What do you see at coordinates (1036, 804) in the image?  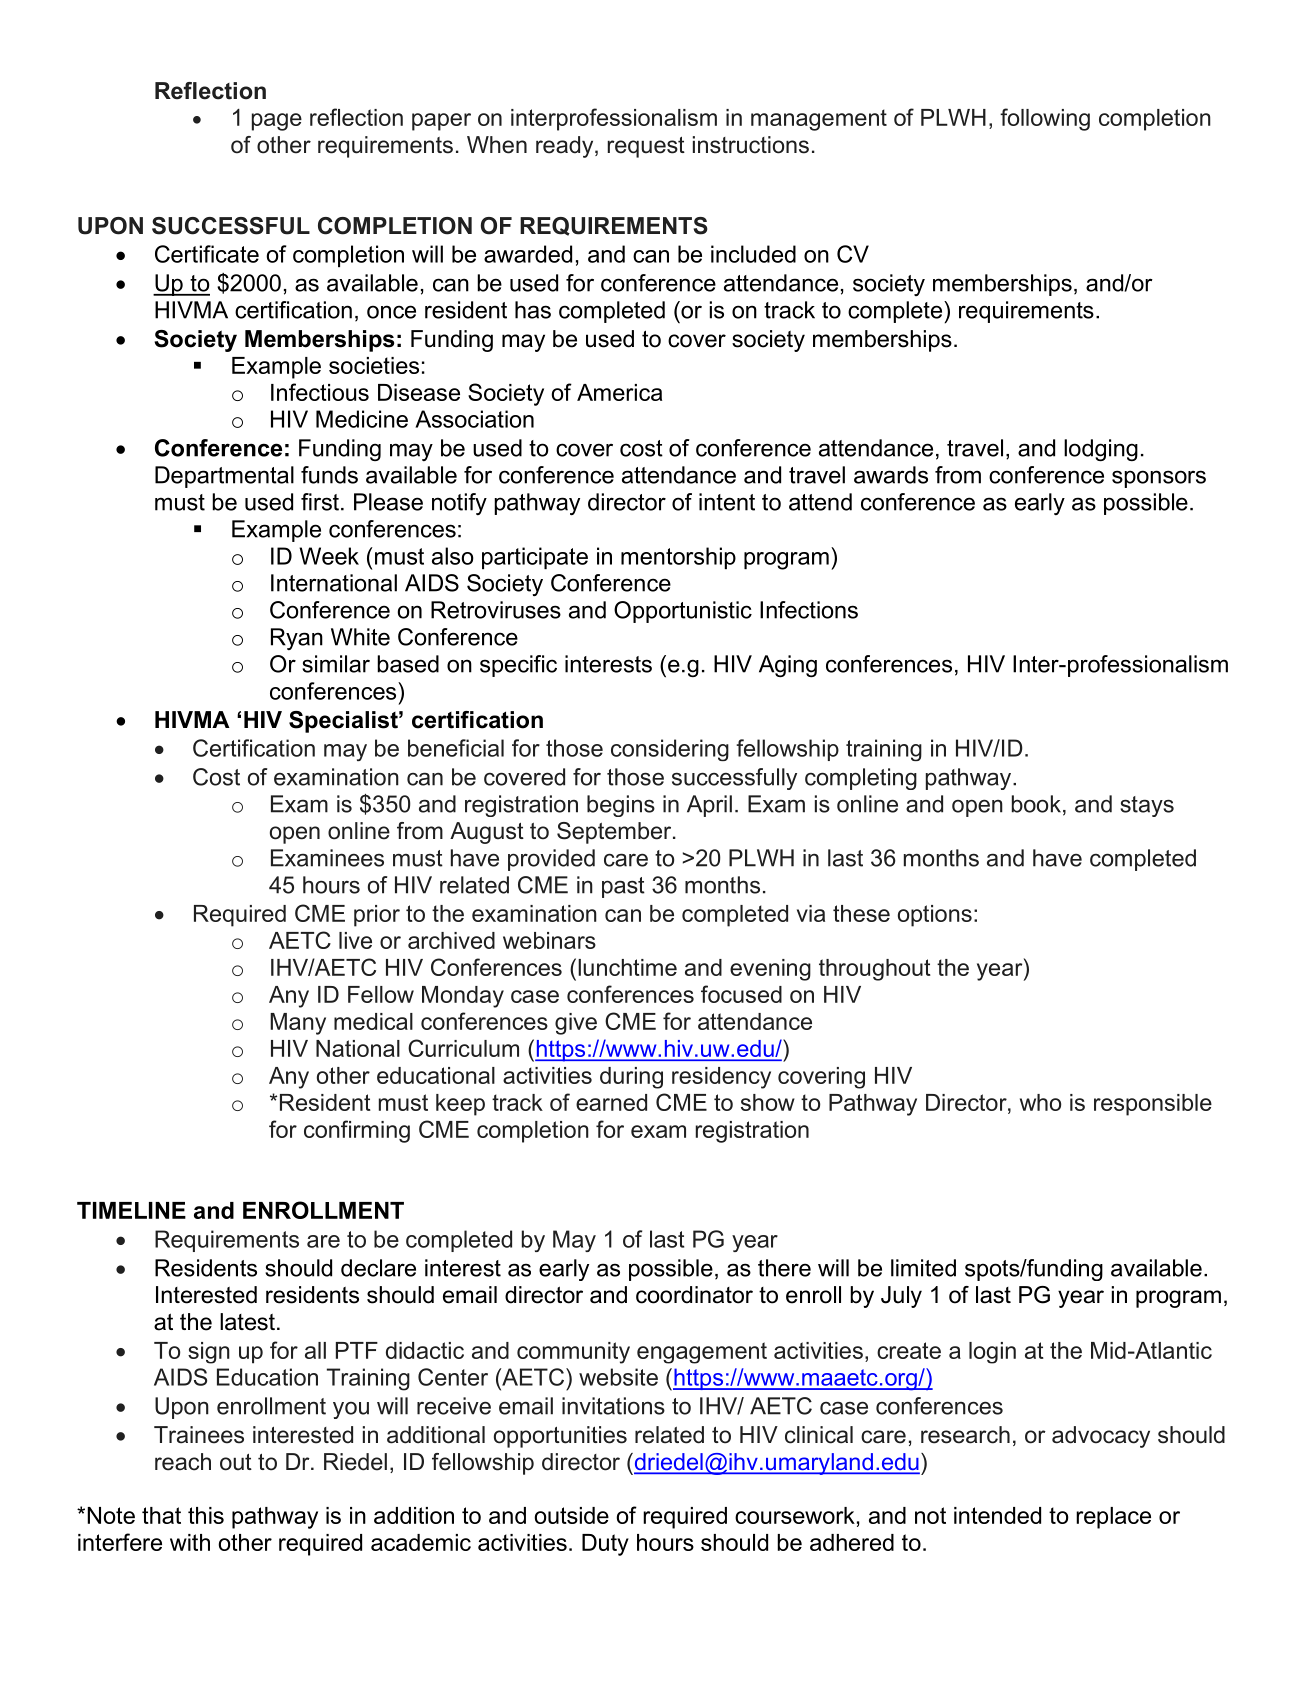 I see `book` at bounding box center [1036, 804].
